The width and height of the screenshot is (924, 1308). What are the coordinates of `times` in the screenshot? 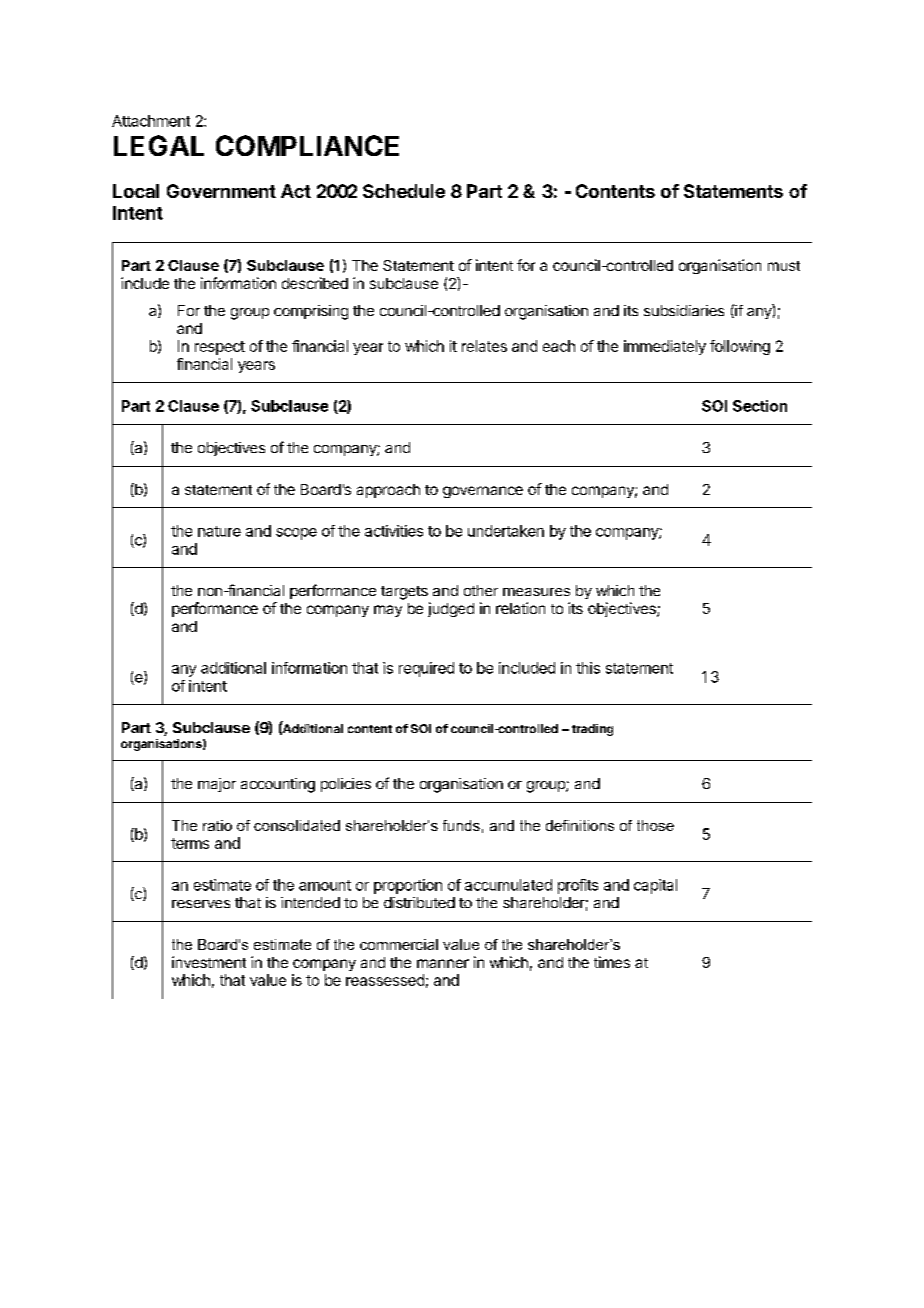 It's located at (612, 962).
